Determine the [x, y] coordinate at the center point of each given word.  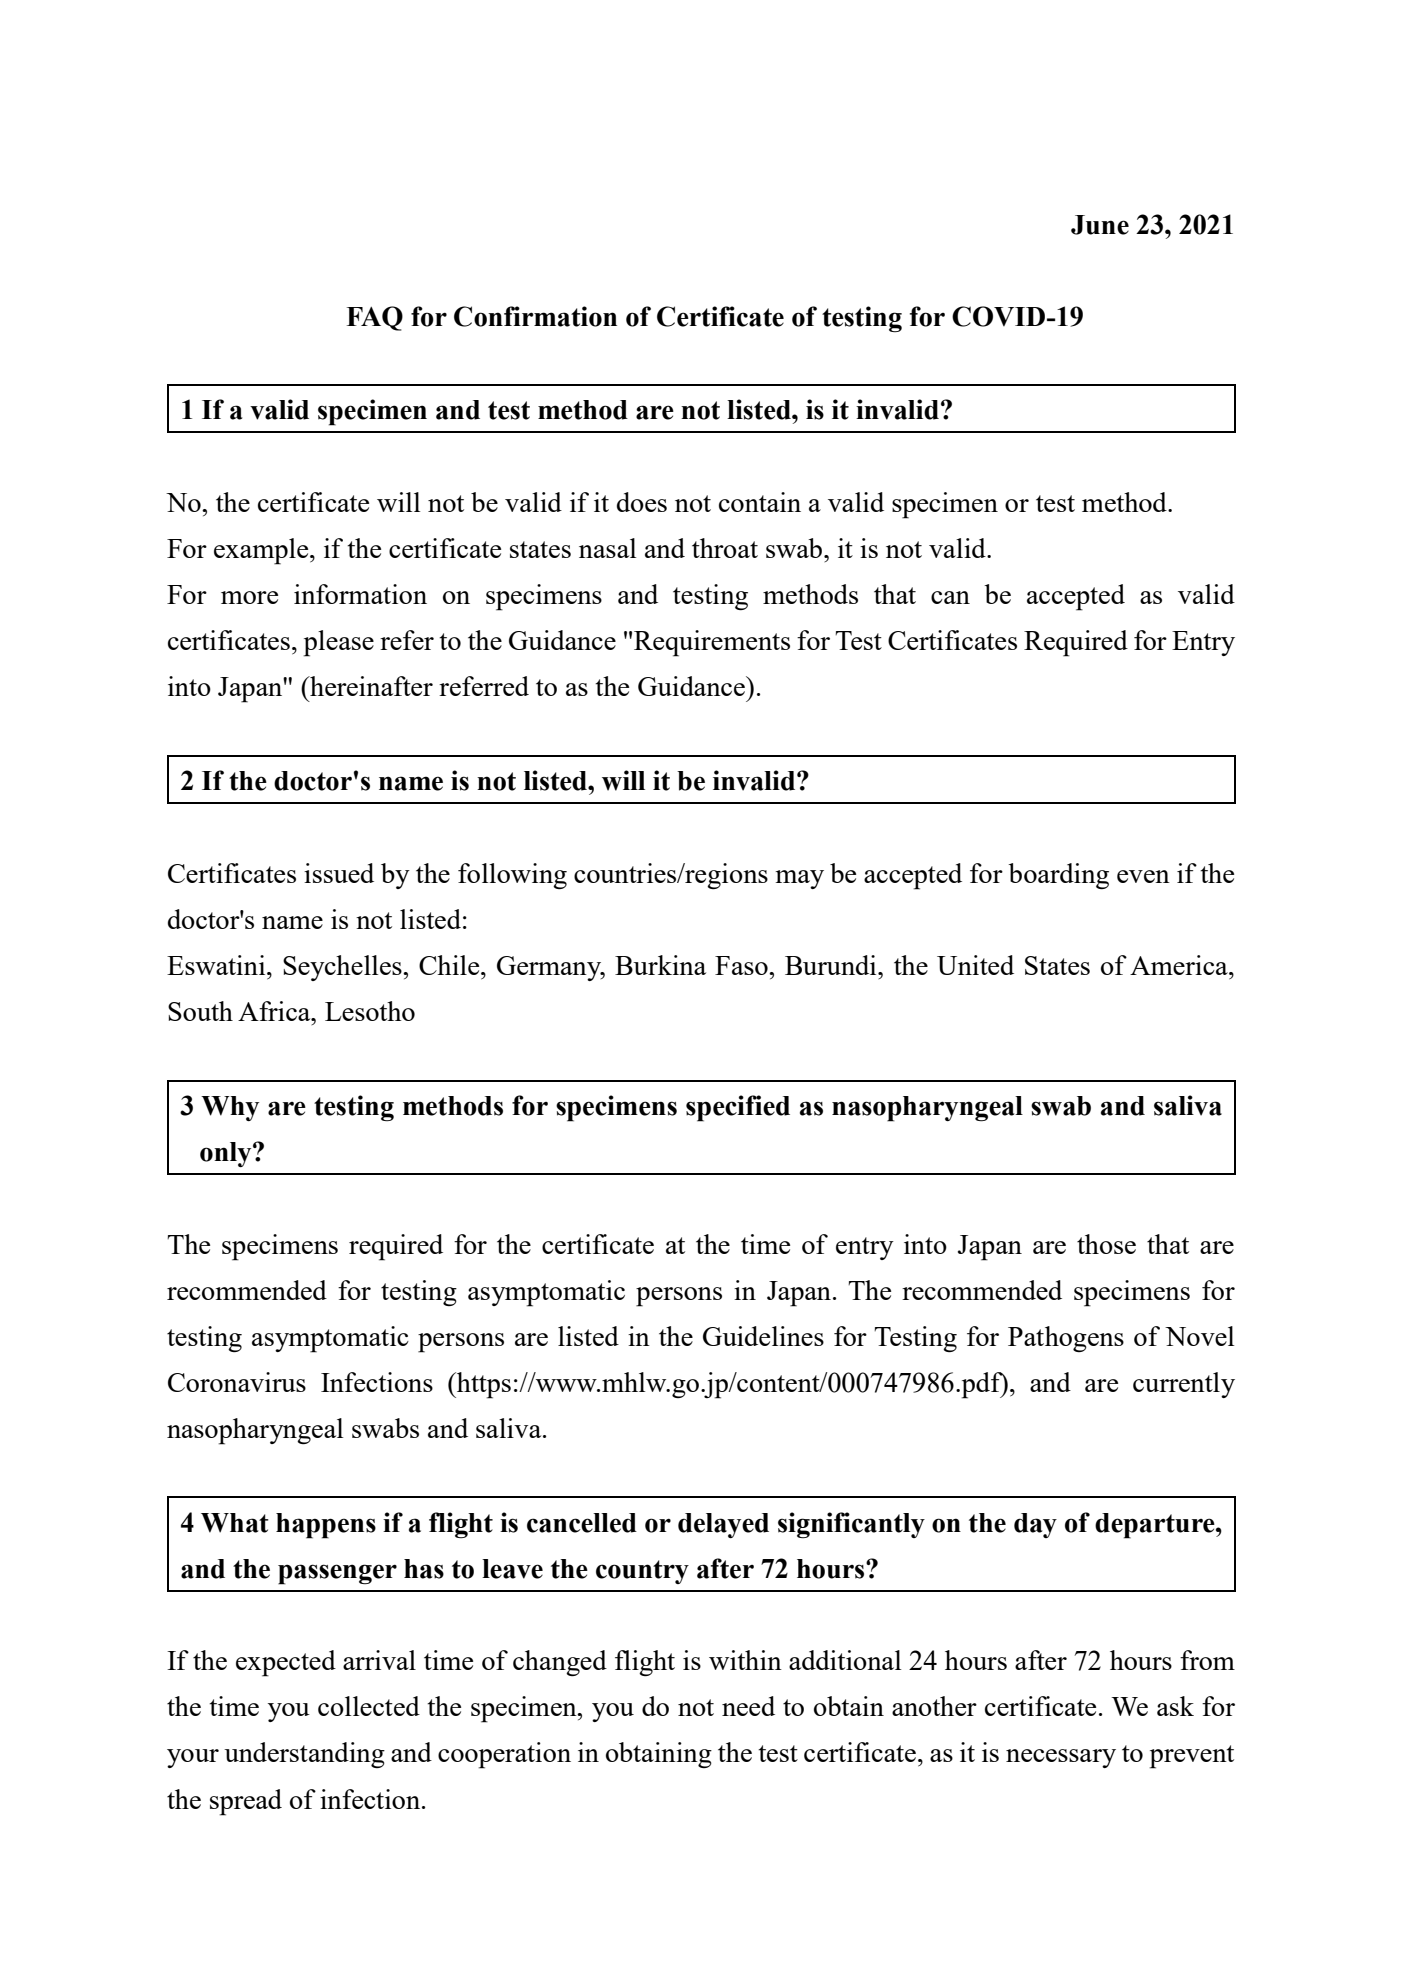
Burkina [660, 965]
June [1100, 225]
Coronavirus [237, 1382]
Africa [275, 1011]
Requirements [712, 643]
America [1180, 965]
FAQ [375, 318]
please [338, 643]
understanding [304, 1755]
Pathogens [1066, 1339]
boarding [1058, 876]
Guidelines [763, 1336]
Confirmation [535, 316]
